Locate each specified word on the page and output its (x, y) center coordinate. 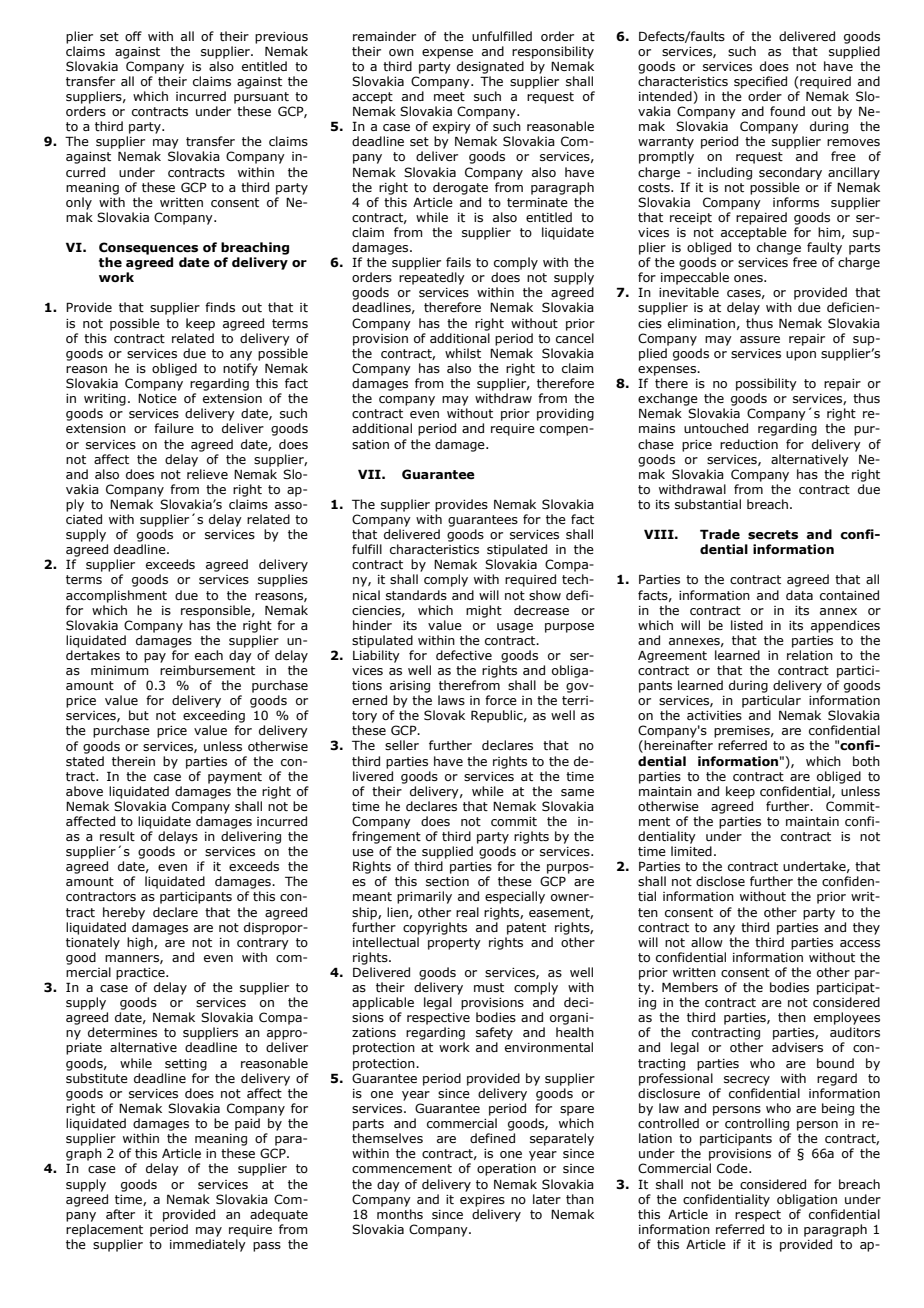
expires (482, 1201)
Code (733, 1168)
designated (490, 67)
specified (760, 82)
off (133, 36)
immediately (208, 1245)
